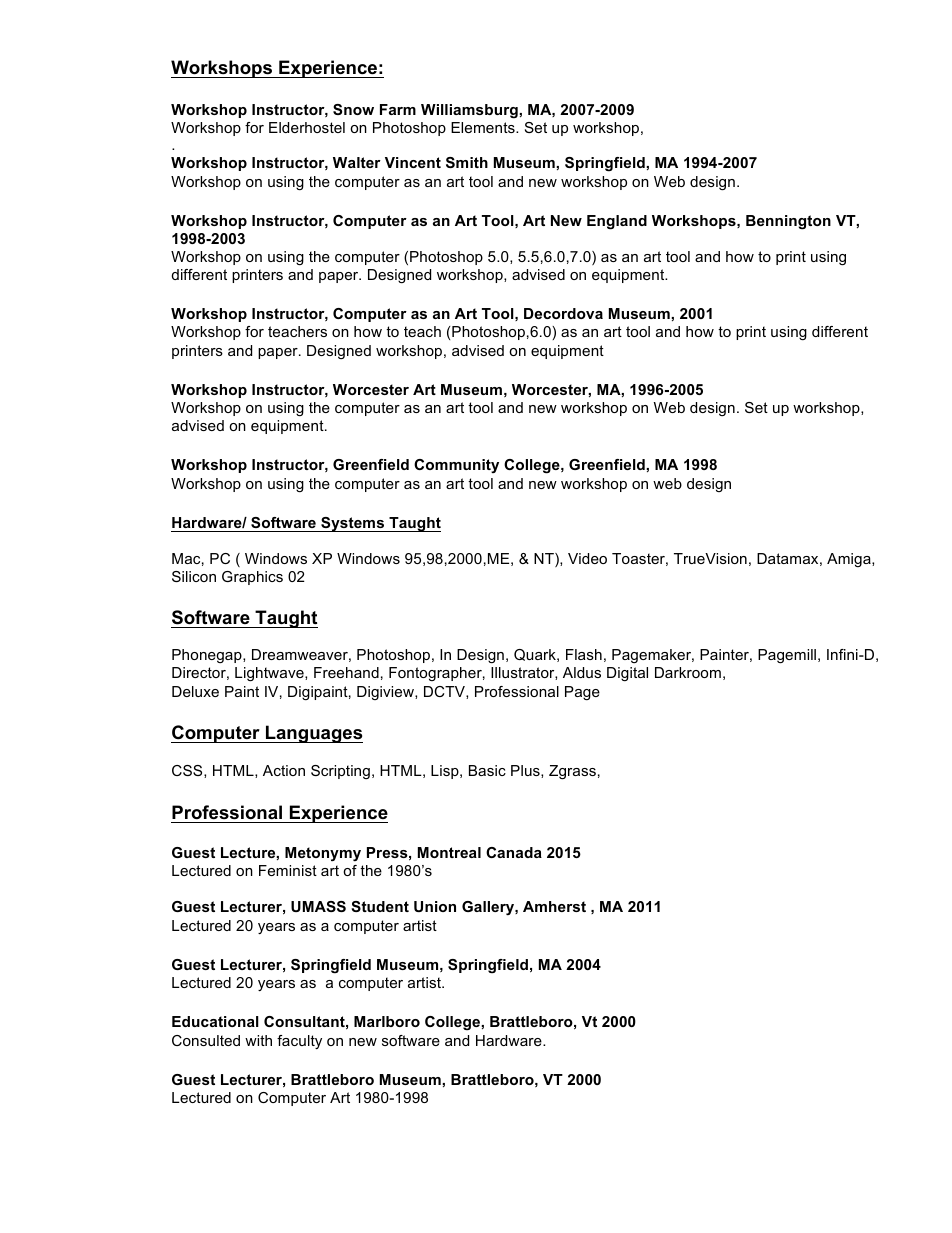 The height and width of the page is (1233, 952). What do you see at coordinates (584, 654) in the page?
I see `Flash` at bounding box center [584, 654].
